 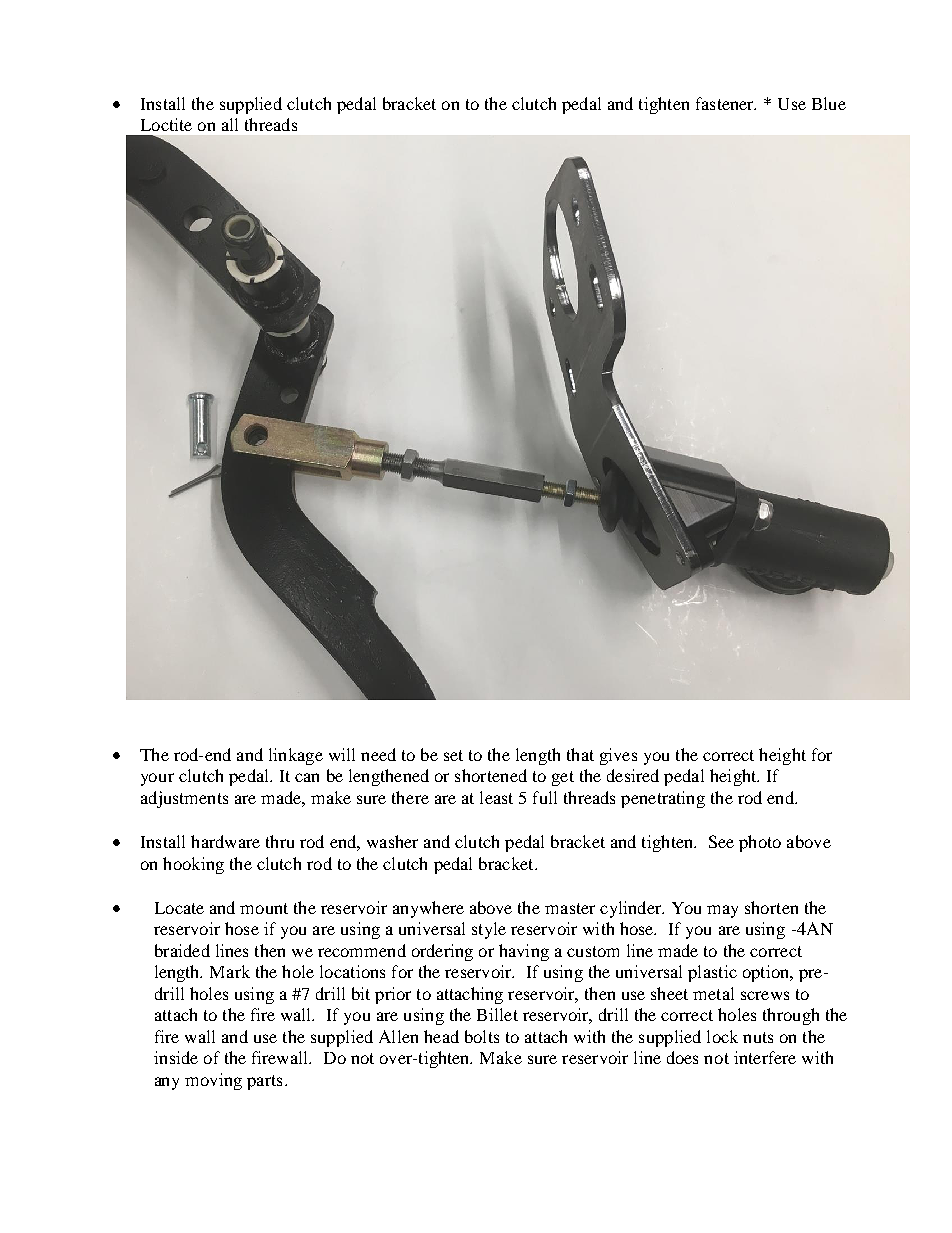 What do you see at coordinates (760, 843) in the document?
I see `photo` at bounding box center [760, 843].
